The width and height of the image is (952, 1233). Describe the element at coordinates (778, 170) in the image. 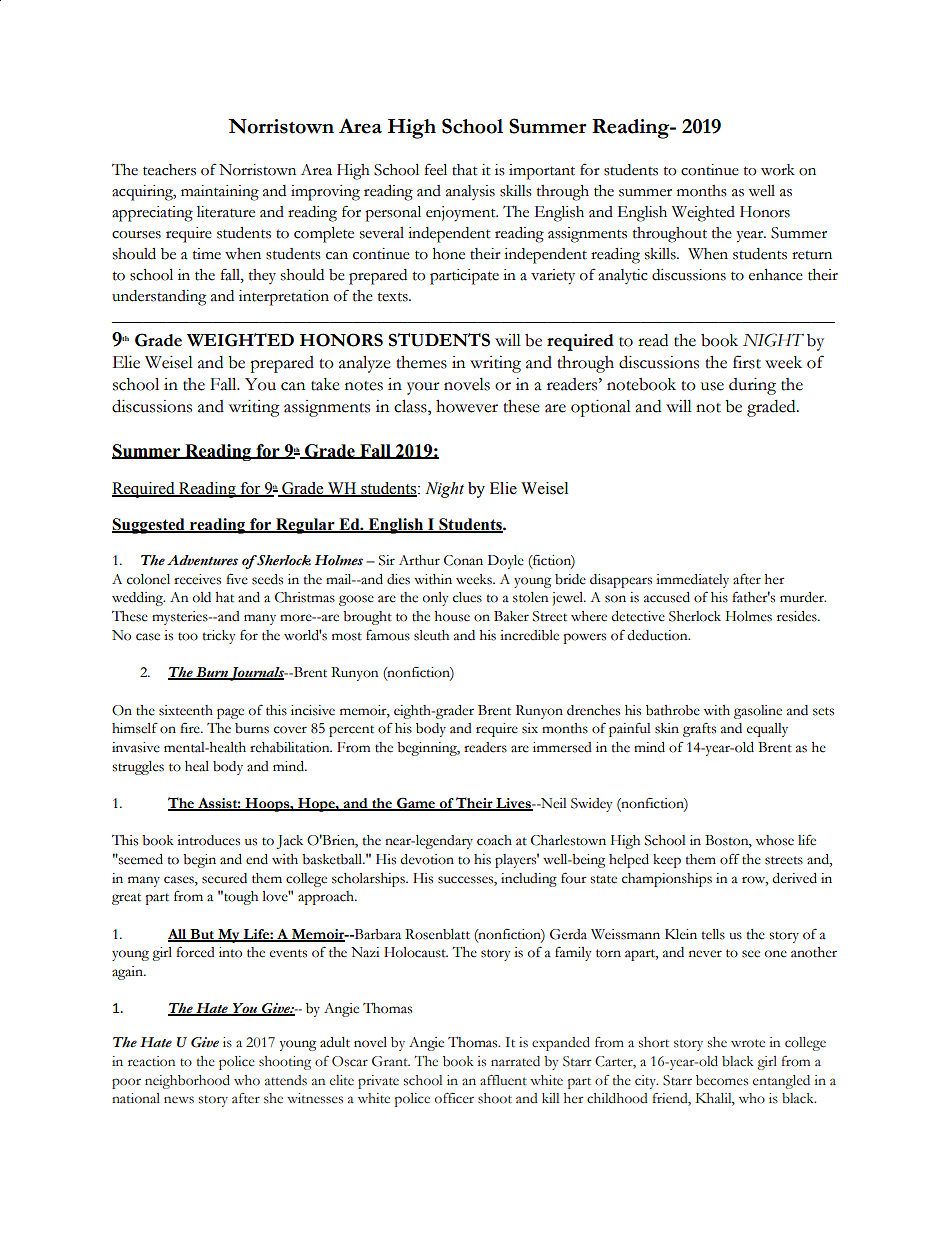

I see `work` at that location.
